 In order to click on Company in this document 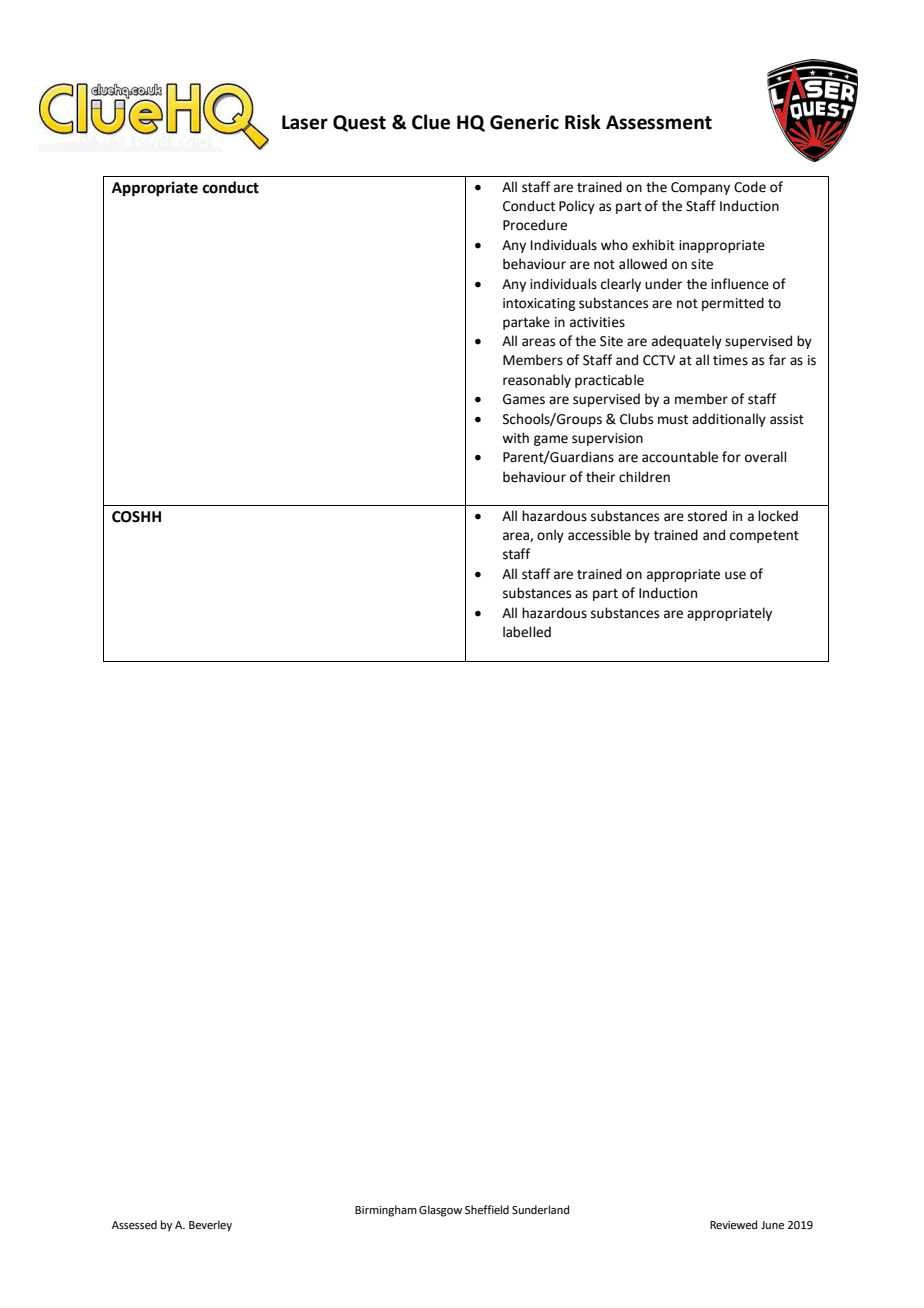, I will do `click(700, 188)`.
